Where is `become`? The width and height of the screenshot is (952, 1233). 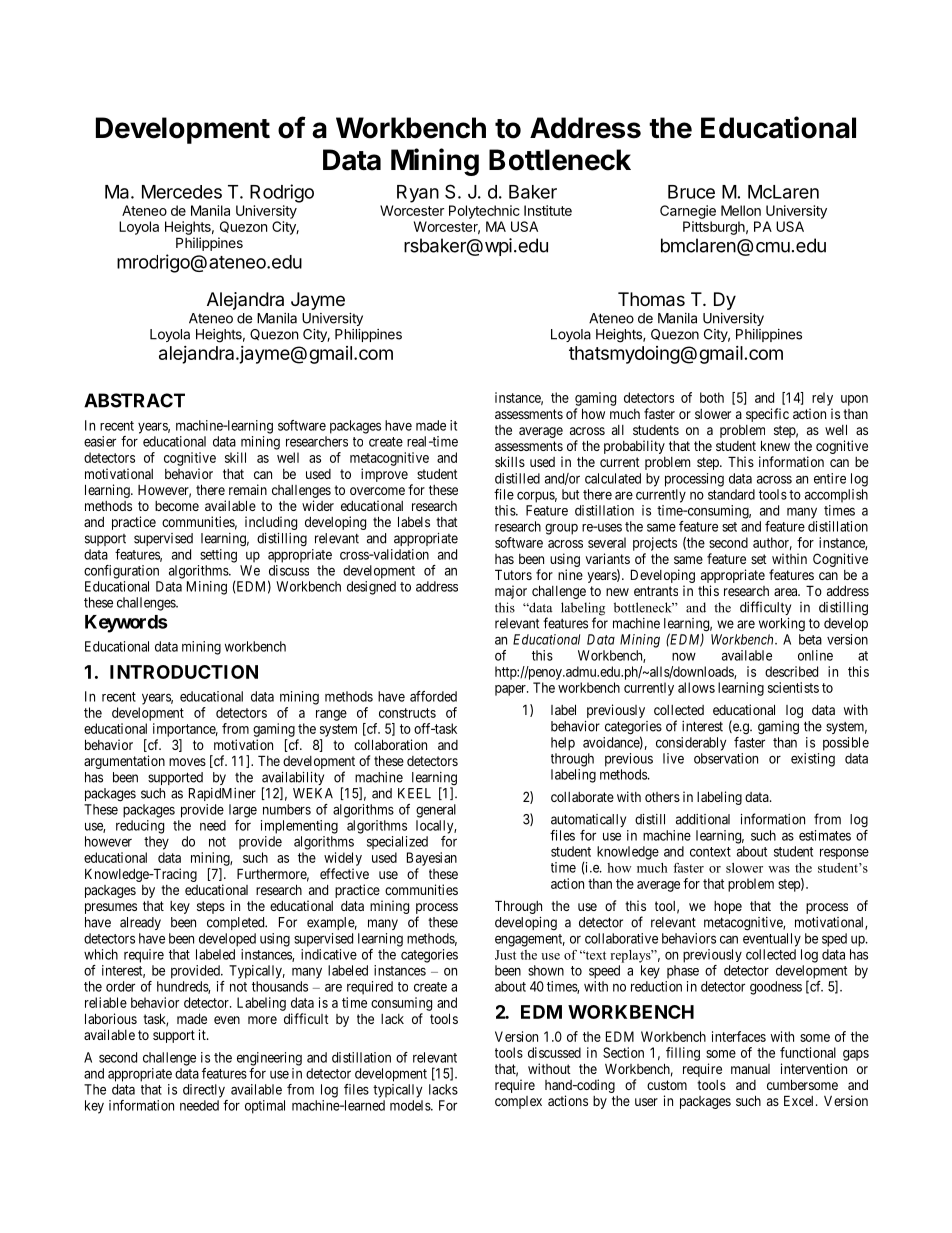
become is located at coordinates (177, 506).
